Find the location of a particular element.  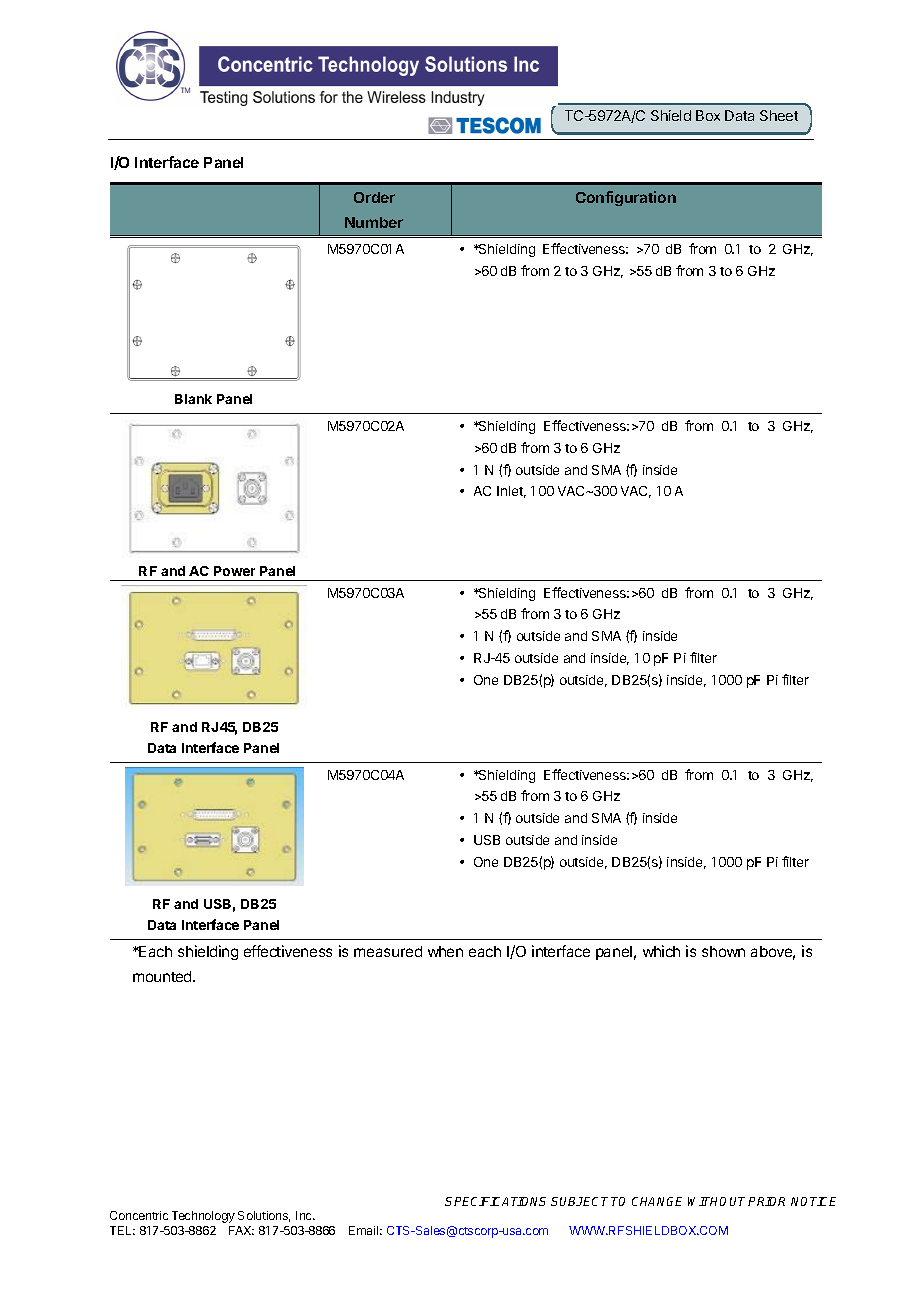

Order is located at coordinates (374, 197).
